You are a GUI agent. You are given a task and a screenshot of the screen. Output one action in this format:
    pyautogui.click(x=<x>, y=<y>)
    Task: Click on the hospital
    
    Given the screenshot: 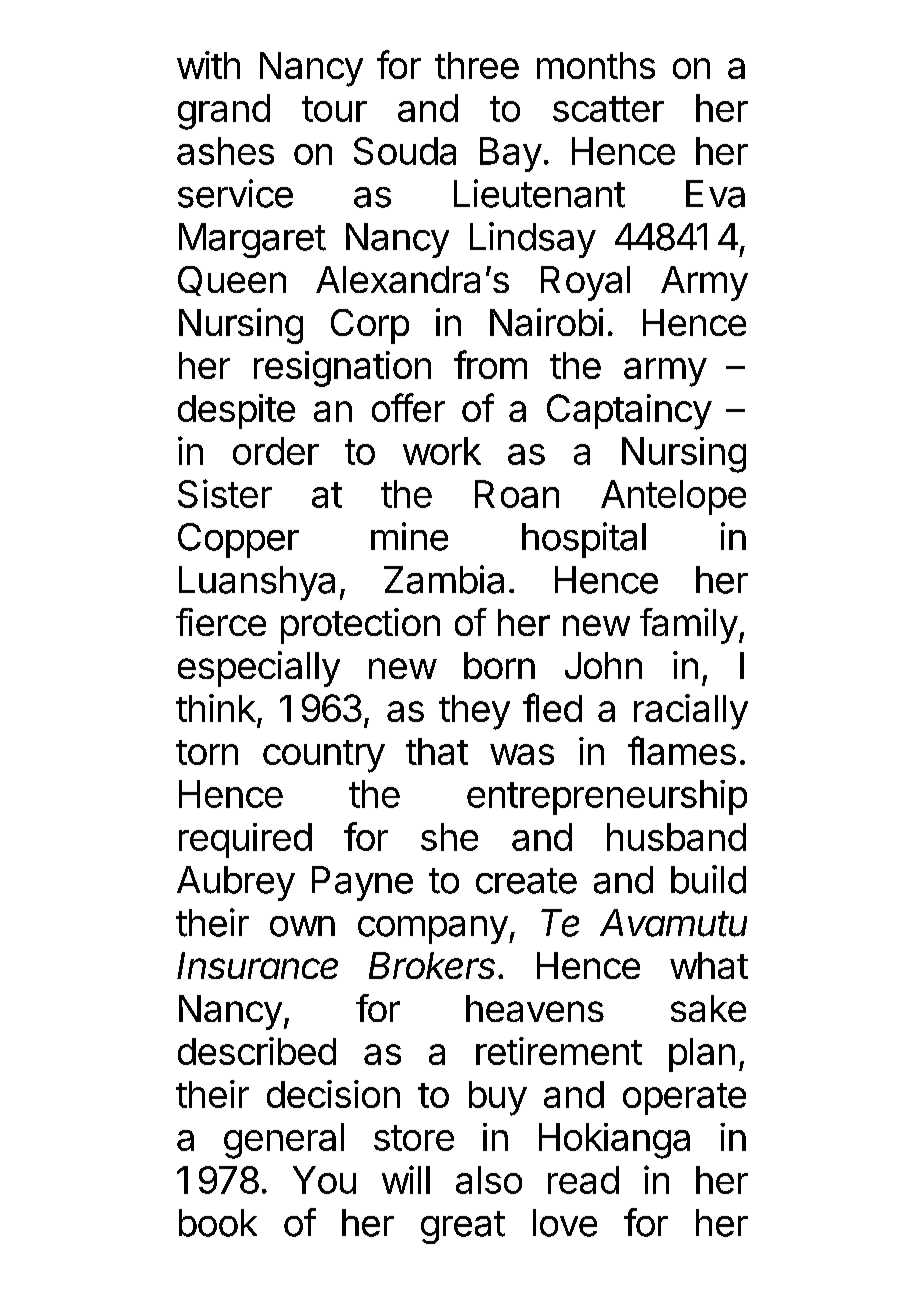 What is the action you would take?
    pyautogui.click(x=584, y=540)
